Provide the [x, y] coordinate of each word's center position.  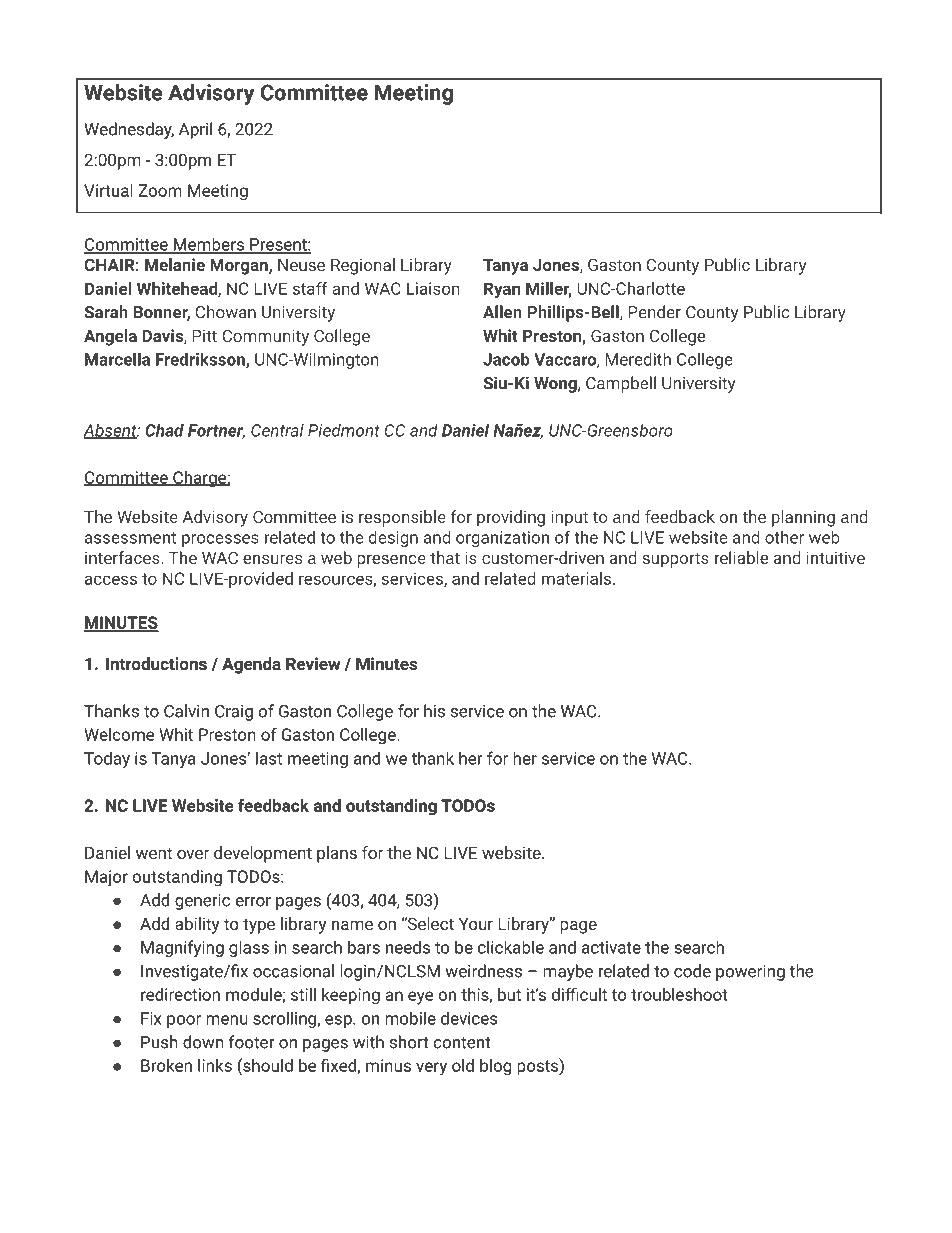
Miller [548, 289]
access [111, 580]
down [203, 1042]
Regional [363, 266]
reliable [741, 557]
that [445, 557]
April [195, 130]
